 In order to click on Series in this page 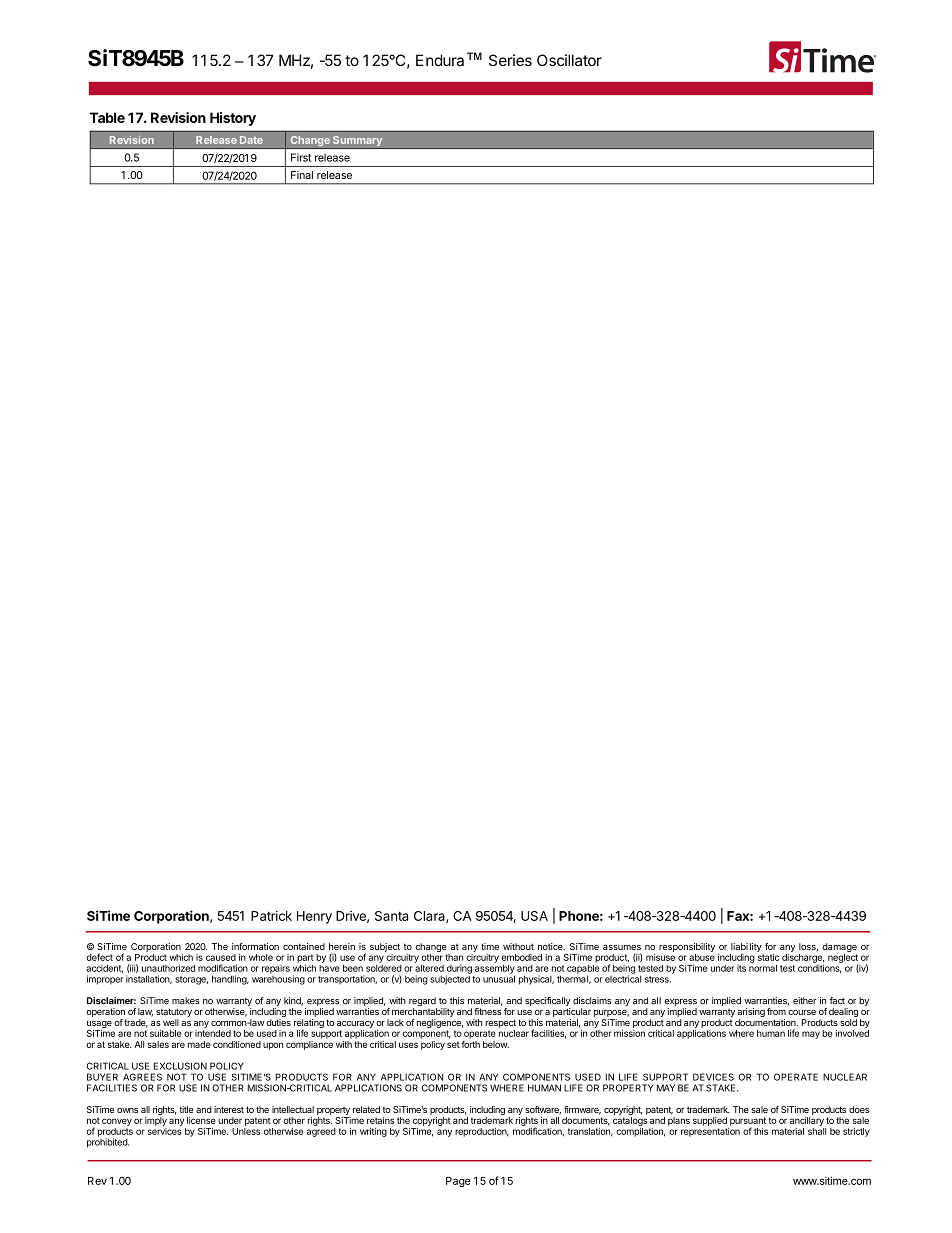, I will do `click(510, 60)`.
